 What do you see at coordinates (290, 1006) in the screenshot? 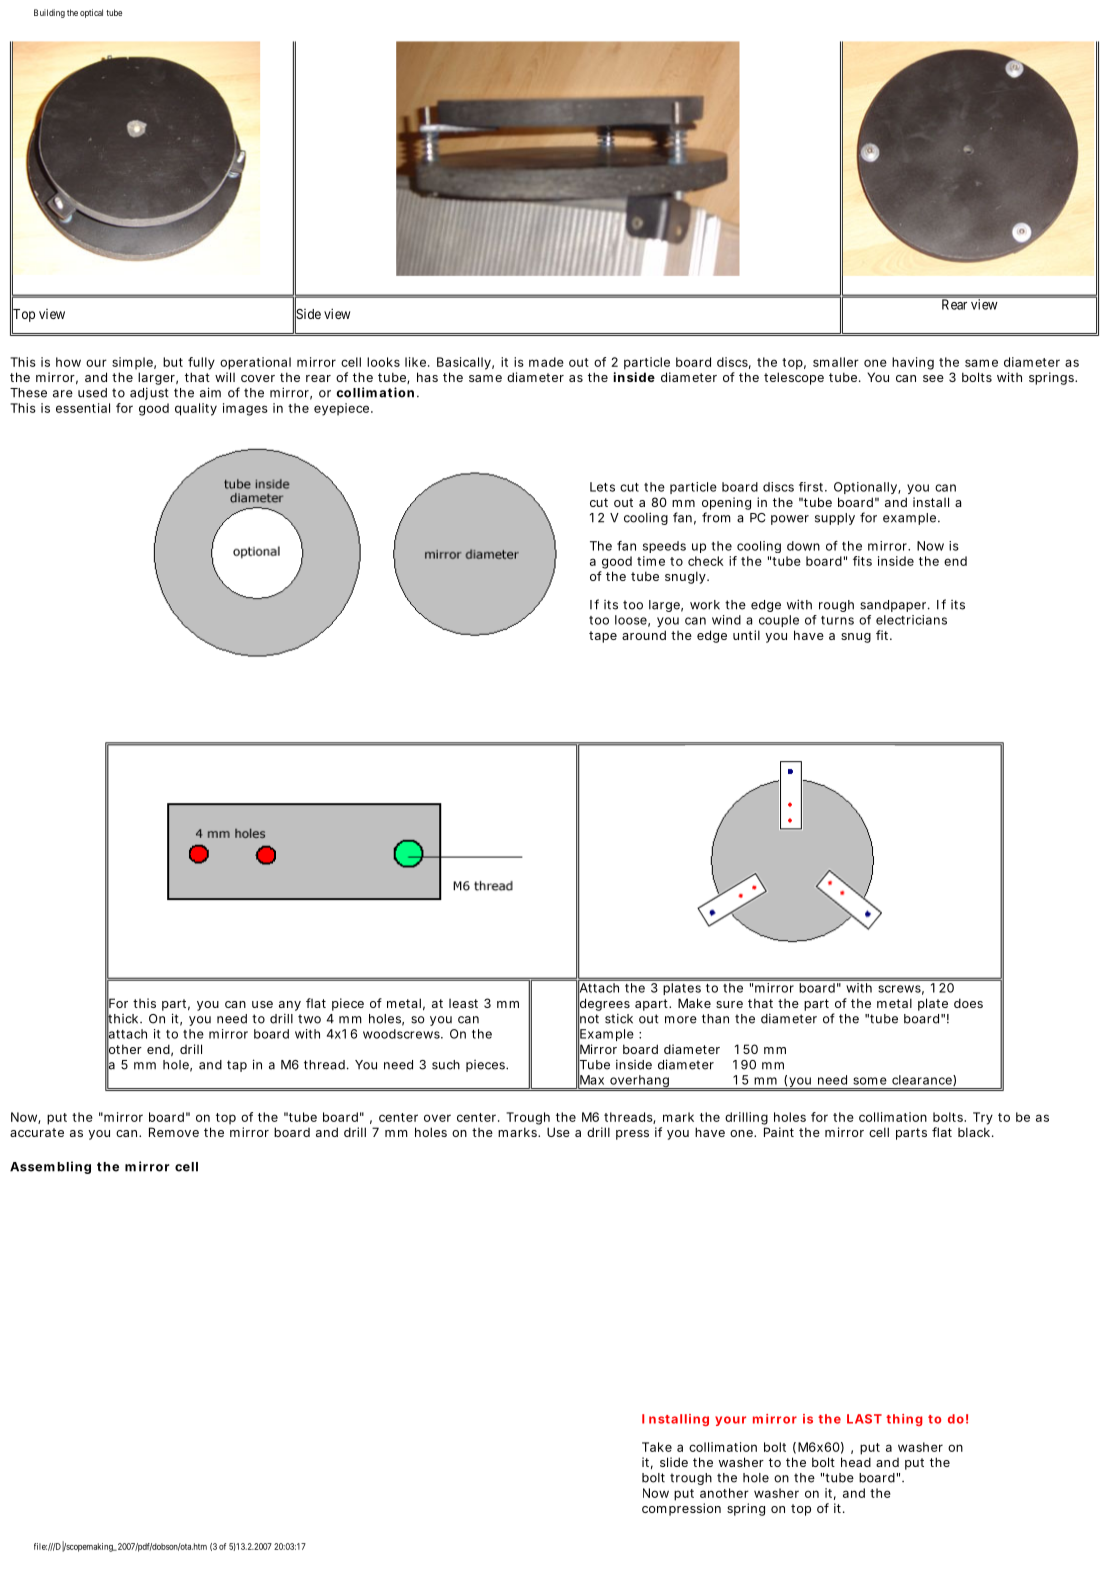
I see `any` at bounding box center [290, 1006].
